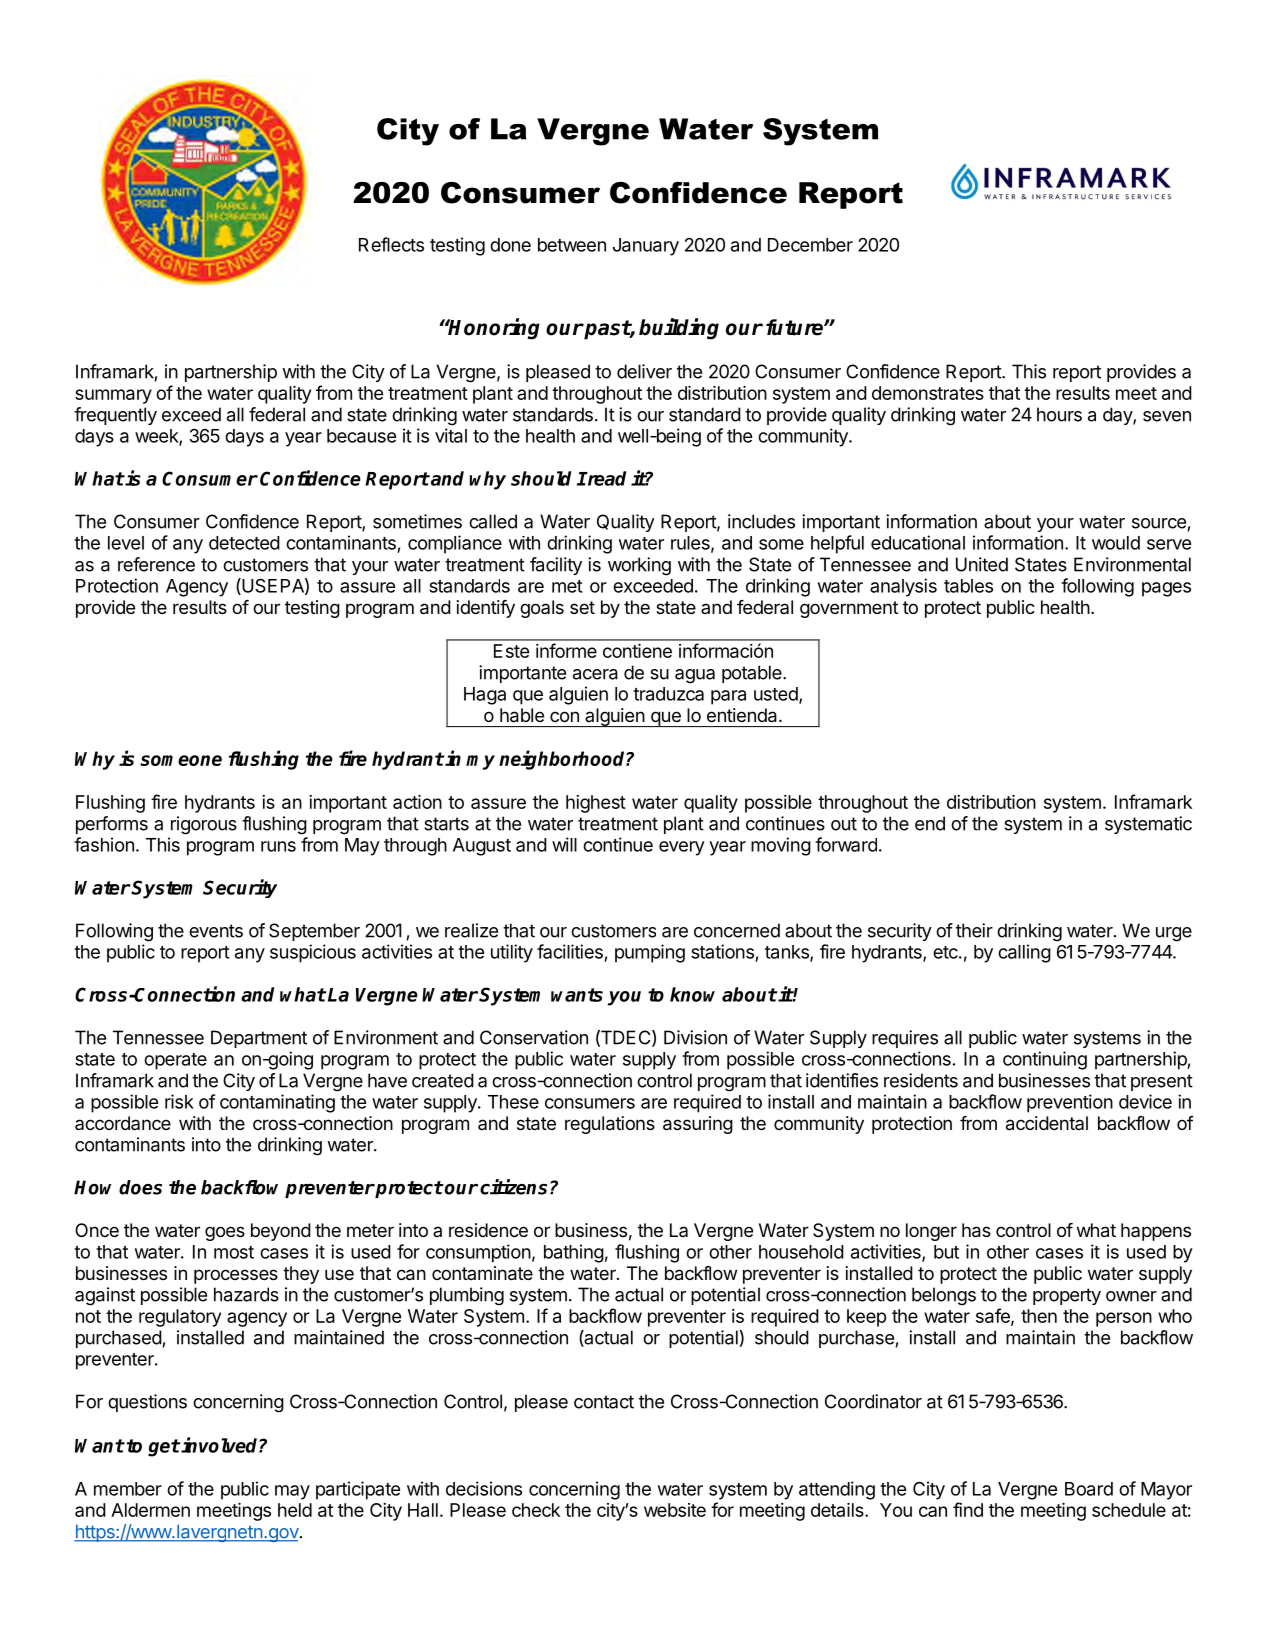 The width and height of the screenshot is (1266, 1639). What do you see at coordinates (639, 566) in the screenshot?
I see `working` at bounding box center [639, 566].
